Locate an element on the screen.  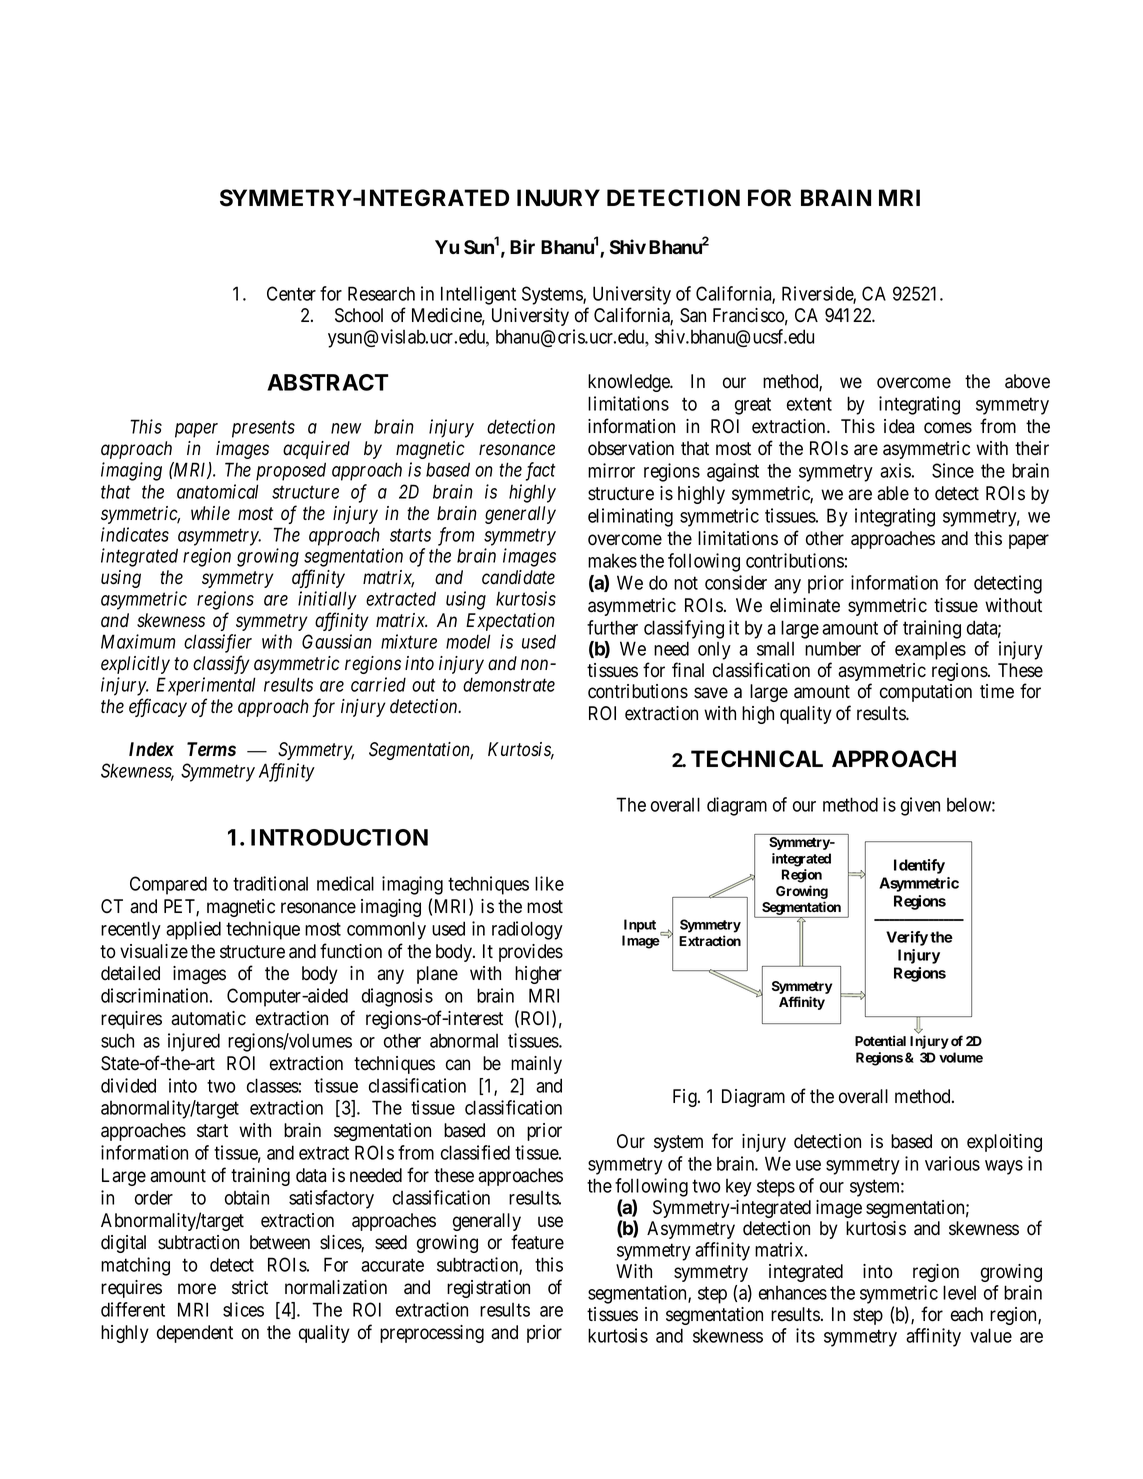
provides is located at coordinates (531, 953).
